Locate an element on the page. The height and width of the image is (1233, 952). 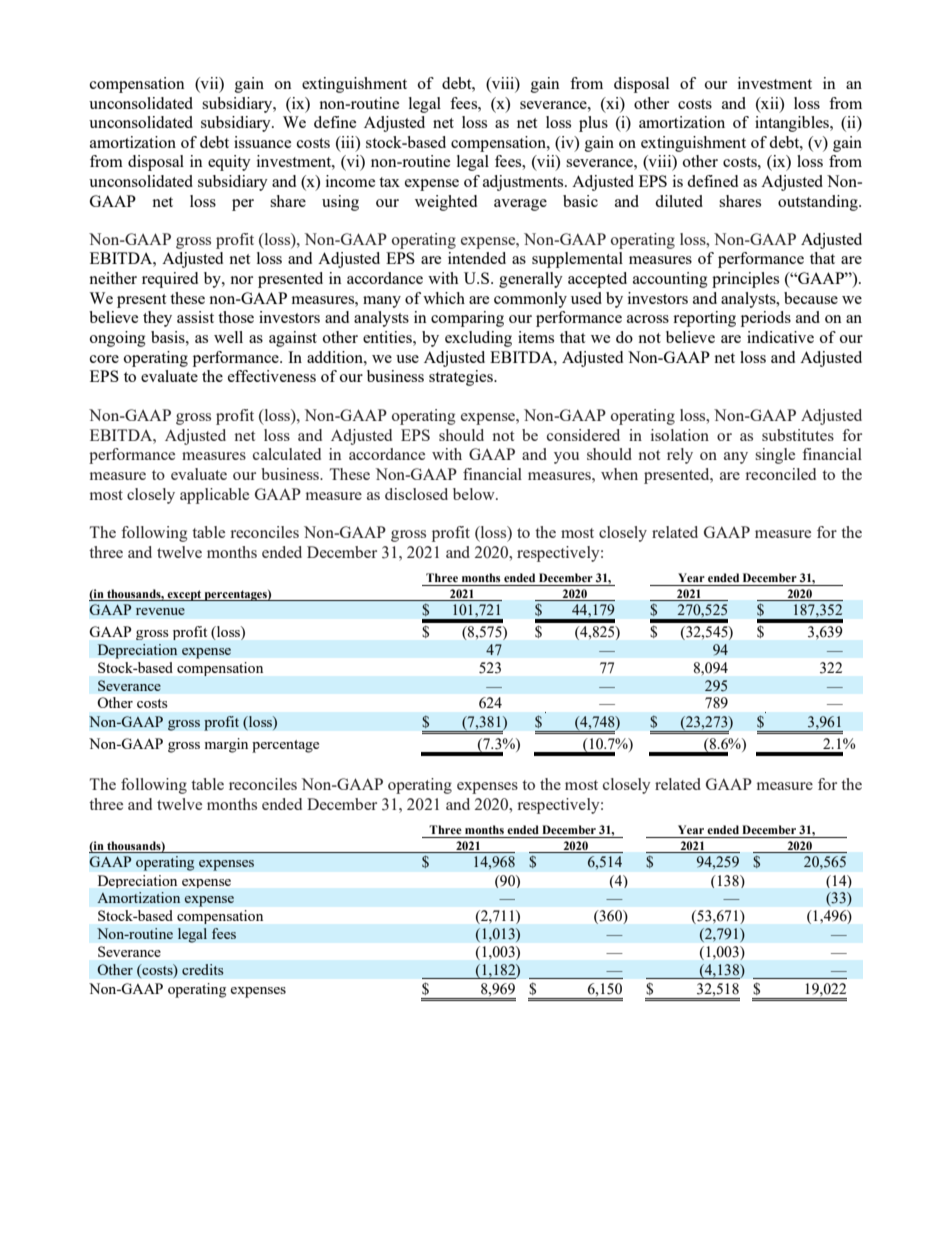
applicable is located at coordinates (214, 496).
